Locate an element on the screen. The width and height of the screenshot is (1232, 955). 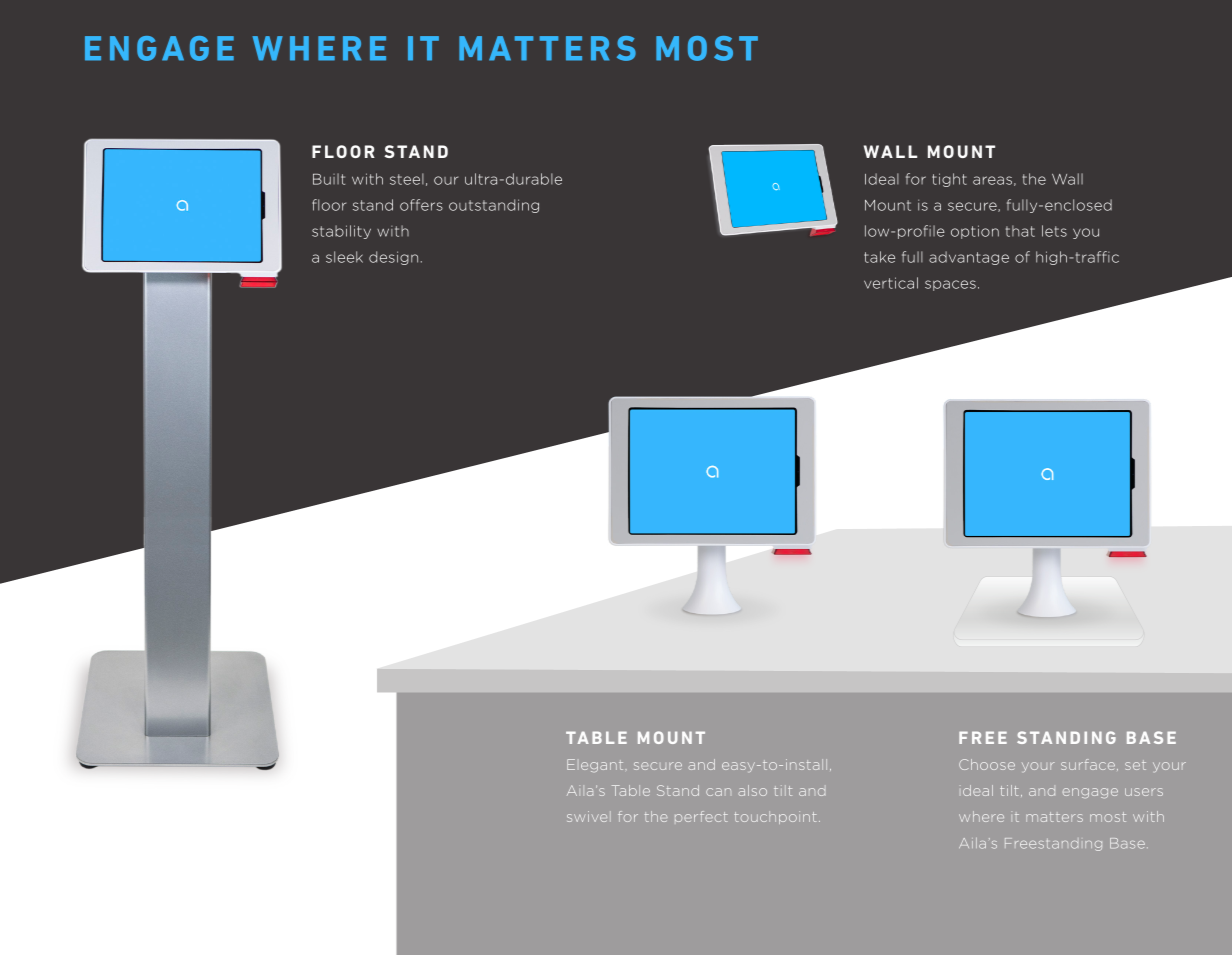
swivel is located at coordinates (589, 816).
